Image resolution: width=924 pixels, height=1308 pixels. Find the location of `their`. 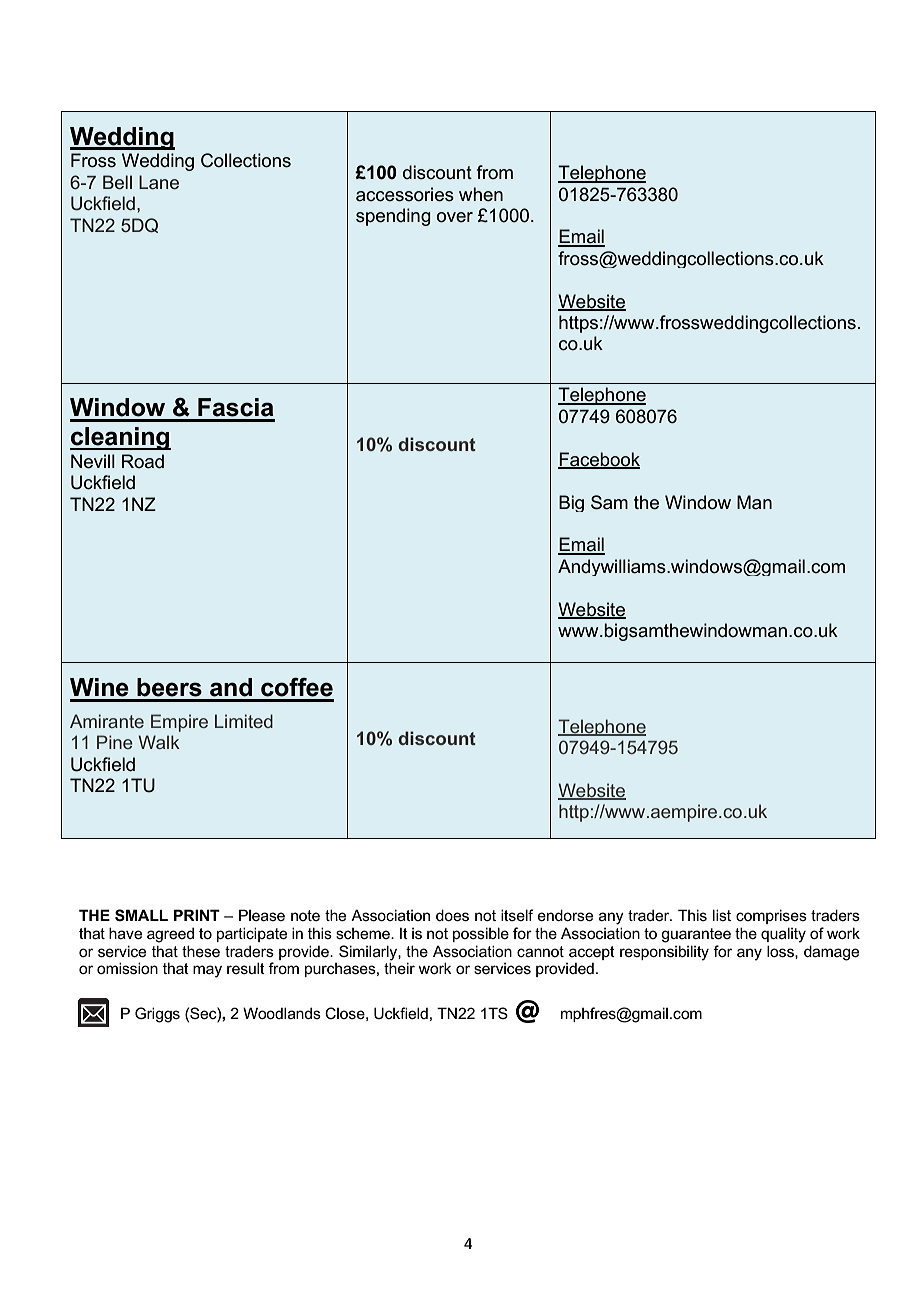

their is located at coordinates (399, 968).
